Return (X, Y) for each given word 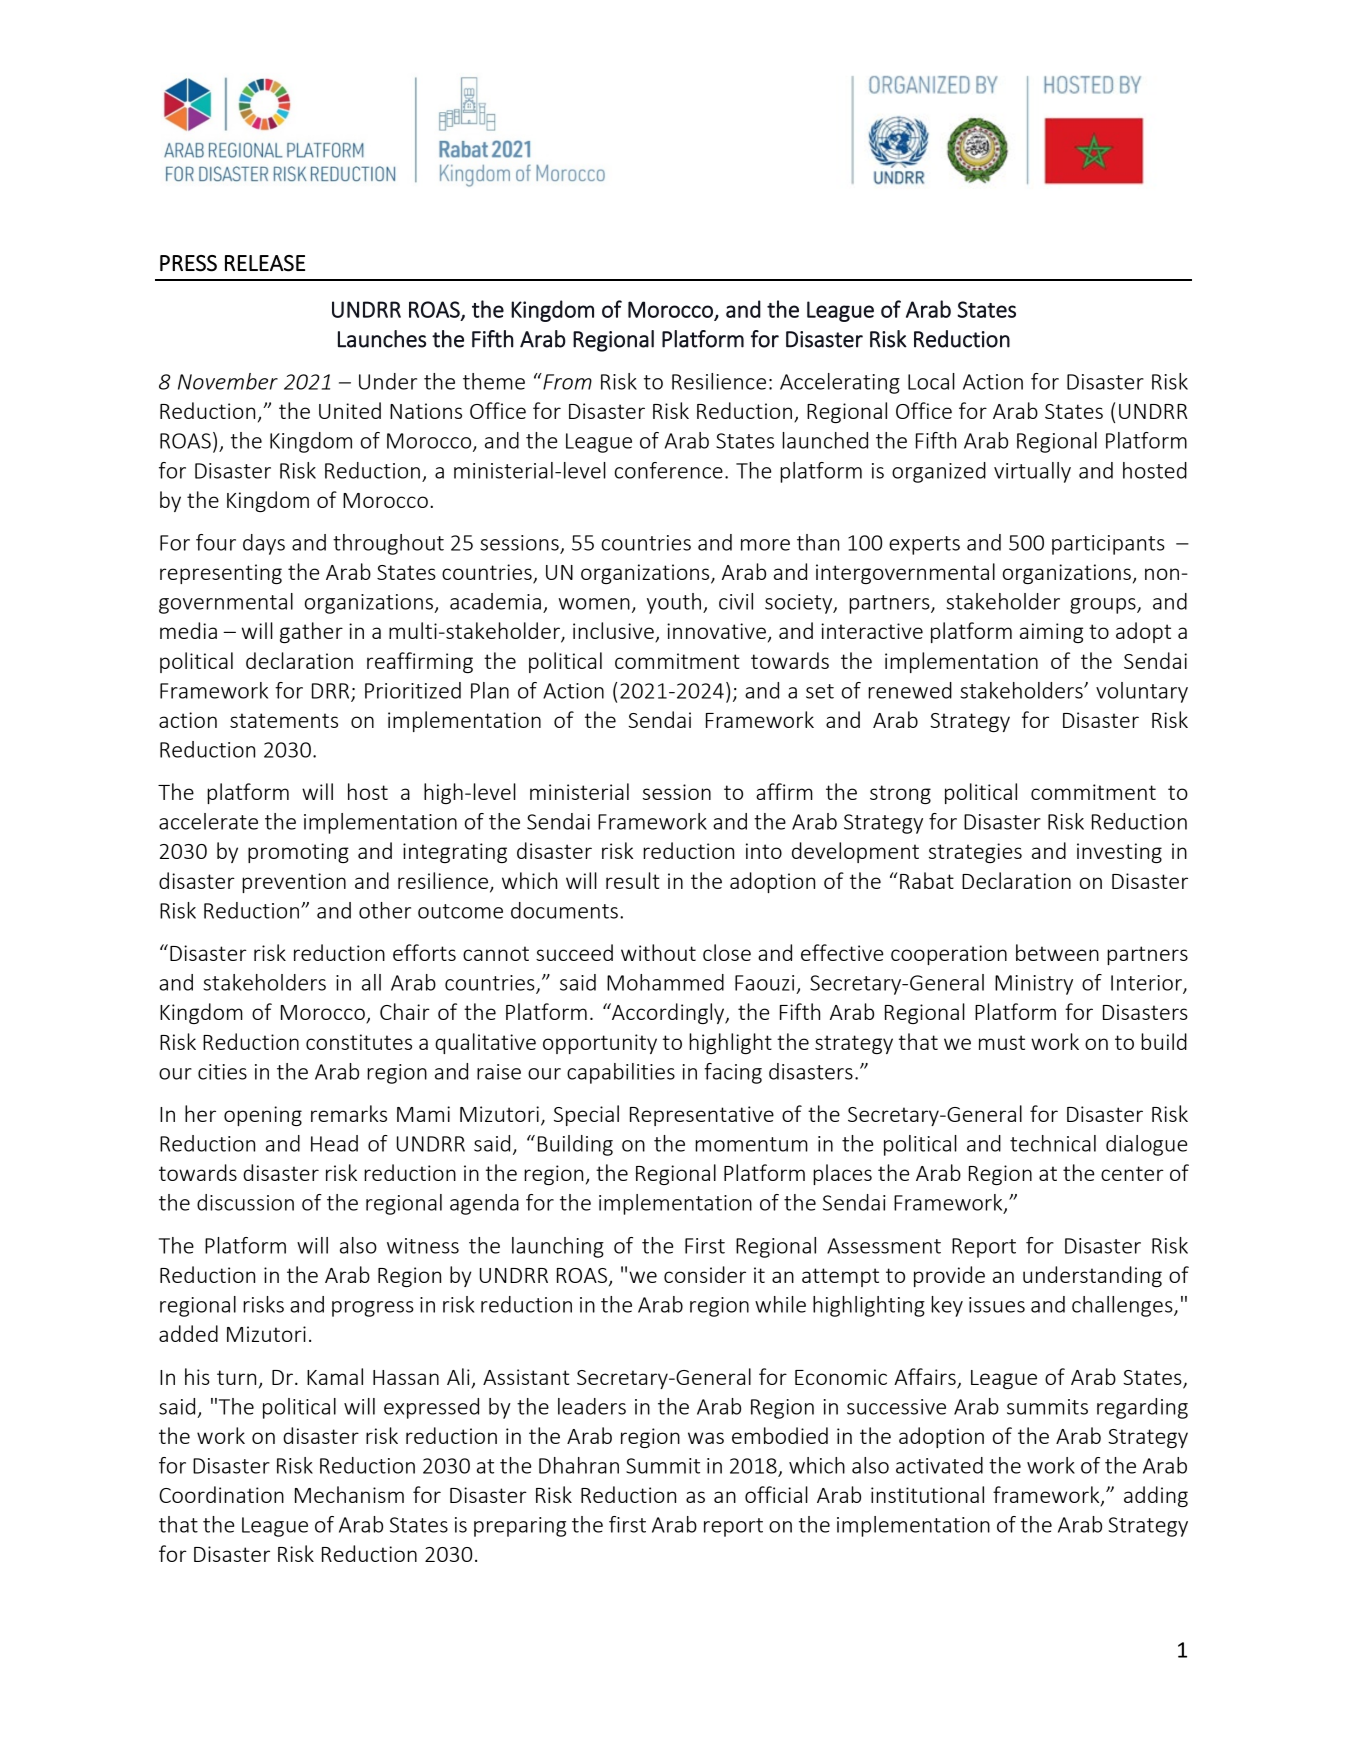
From (566, 381)
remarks (349, 1113)
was (706, 1438)
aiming (1051, 633)
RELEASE (265, 263)
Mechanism (349, 1494)
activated (939, 1465)
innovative (716, 631)
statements (284, 720)
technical (1053, 1143)
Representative (702, 1116)
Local (931, 381)
